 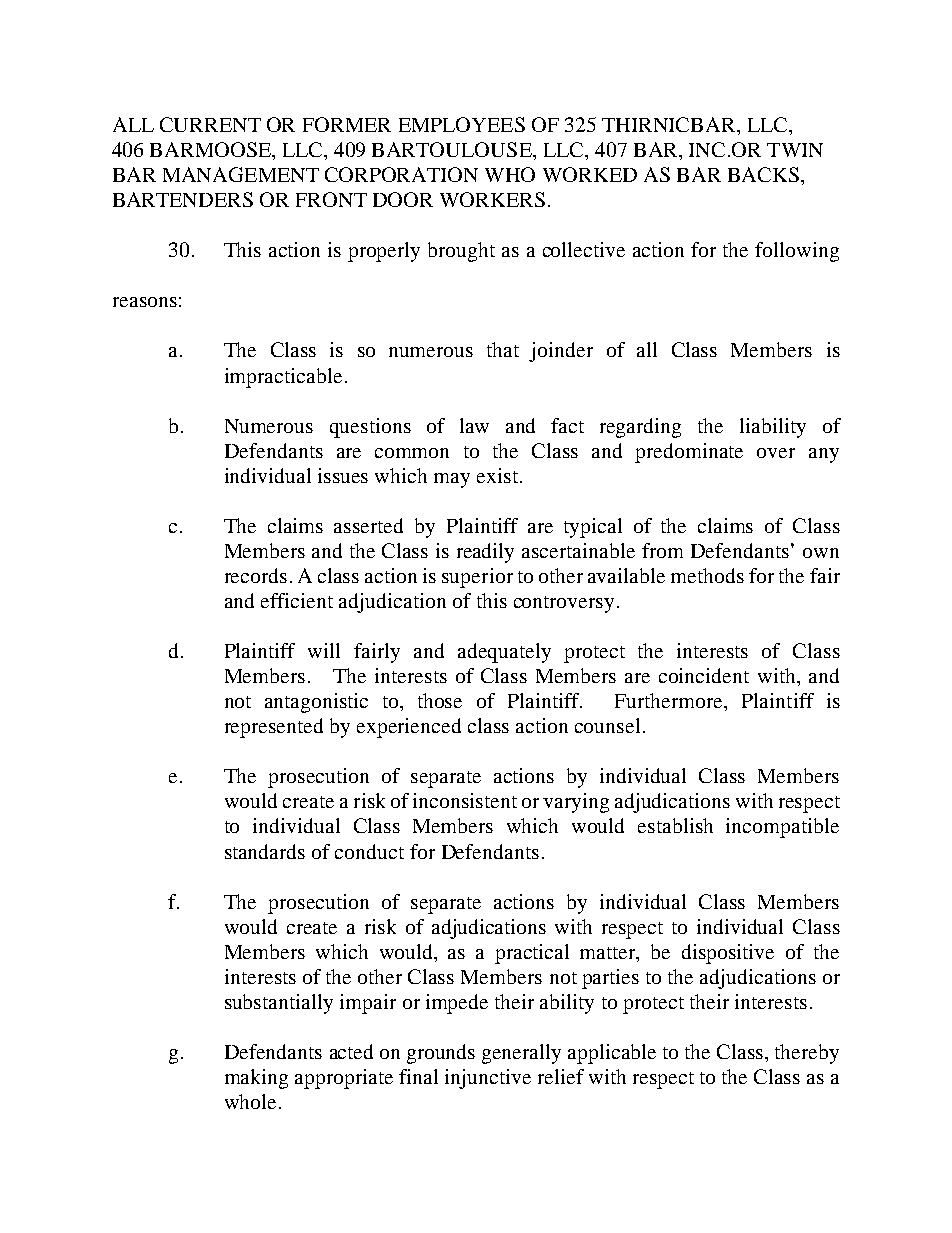 I want to click on making, so click(x=256, y=1079).
